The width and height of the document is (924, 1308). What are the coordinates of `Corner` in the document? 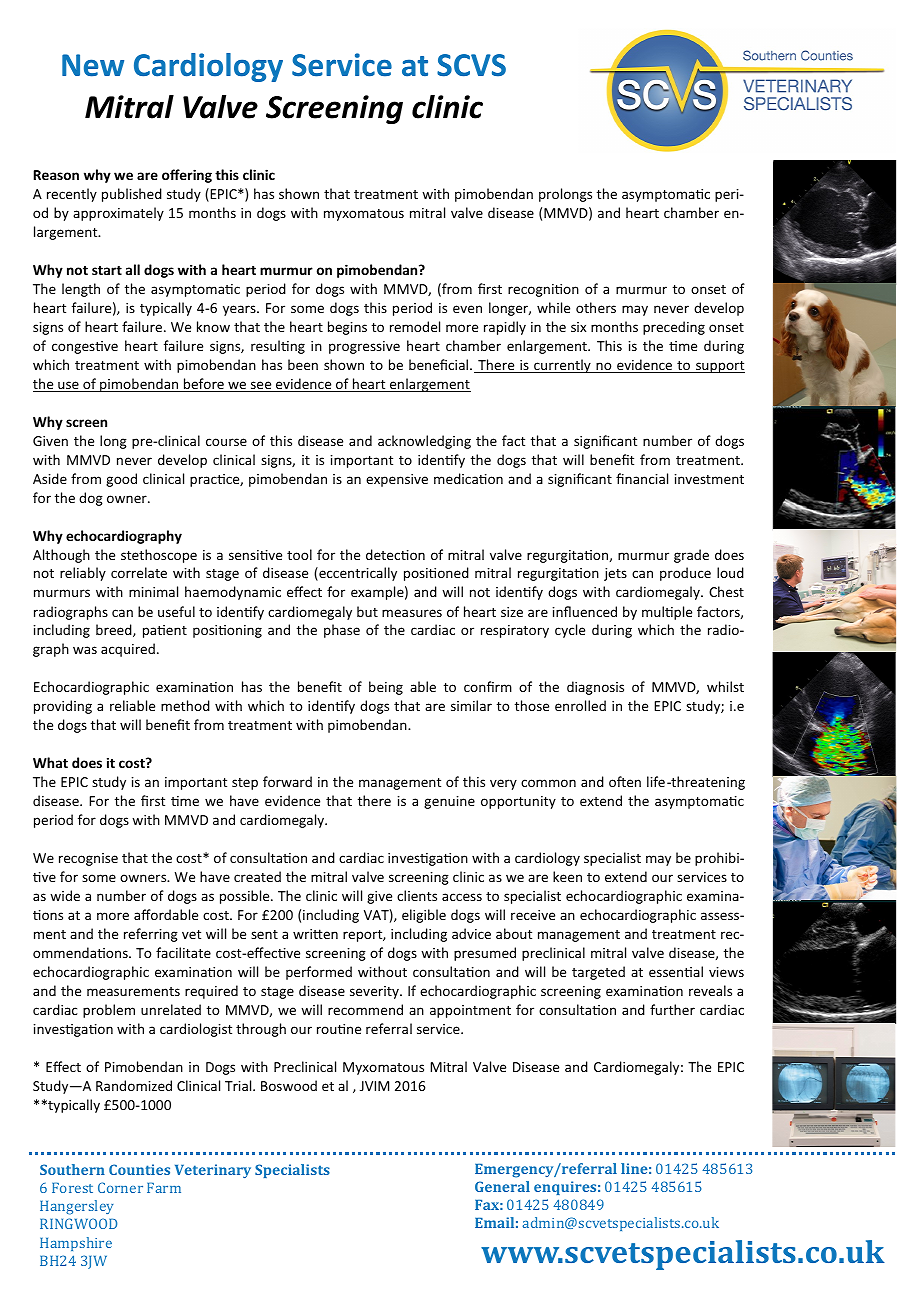 It's located at (120, 1187).
